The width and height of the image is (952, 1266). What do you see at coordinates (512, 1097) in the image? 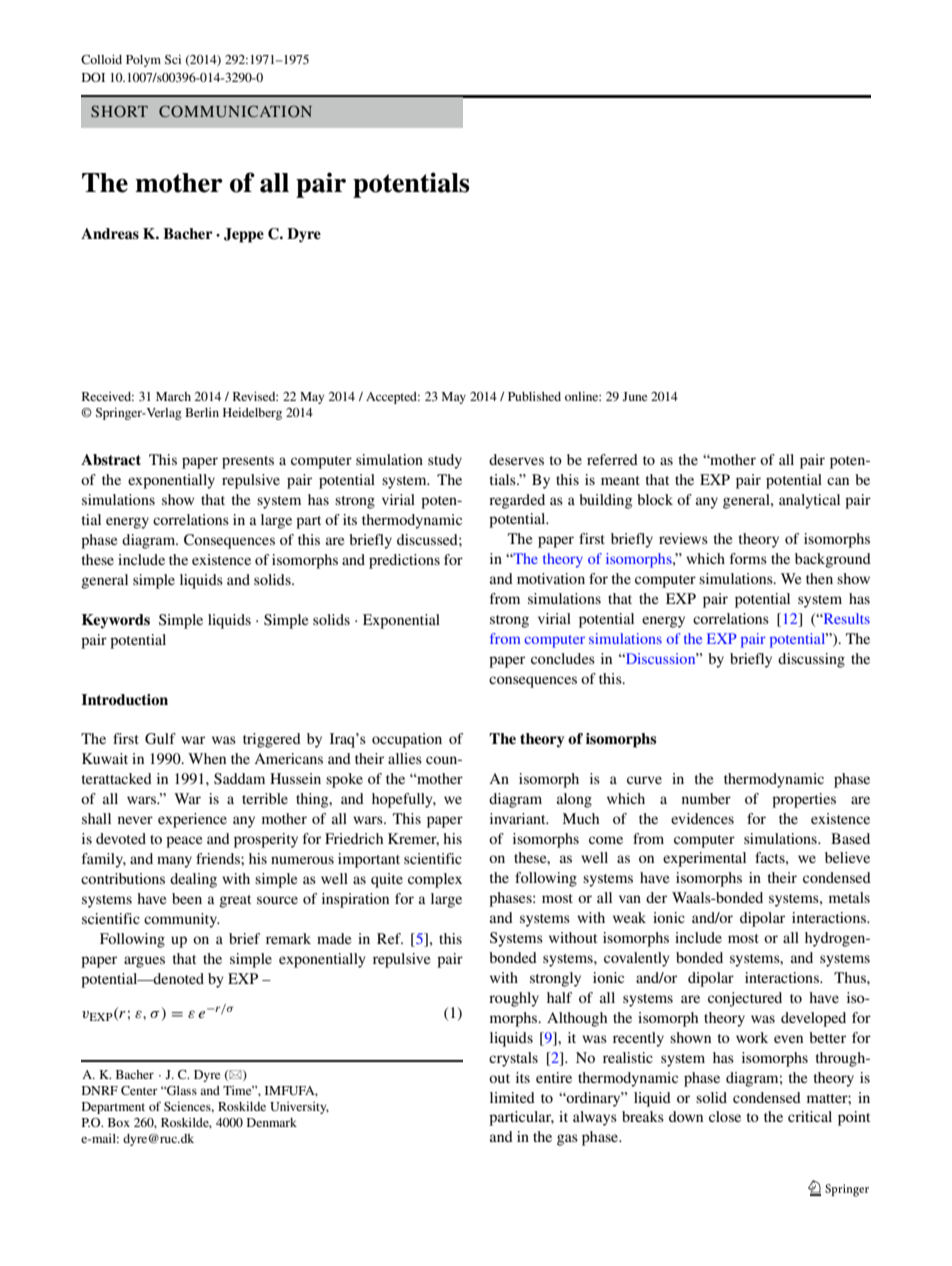
I see `limited` at bounding box center [512, 1097].
